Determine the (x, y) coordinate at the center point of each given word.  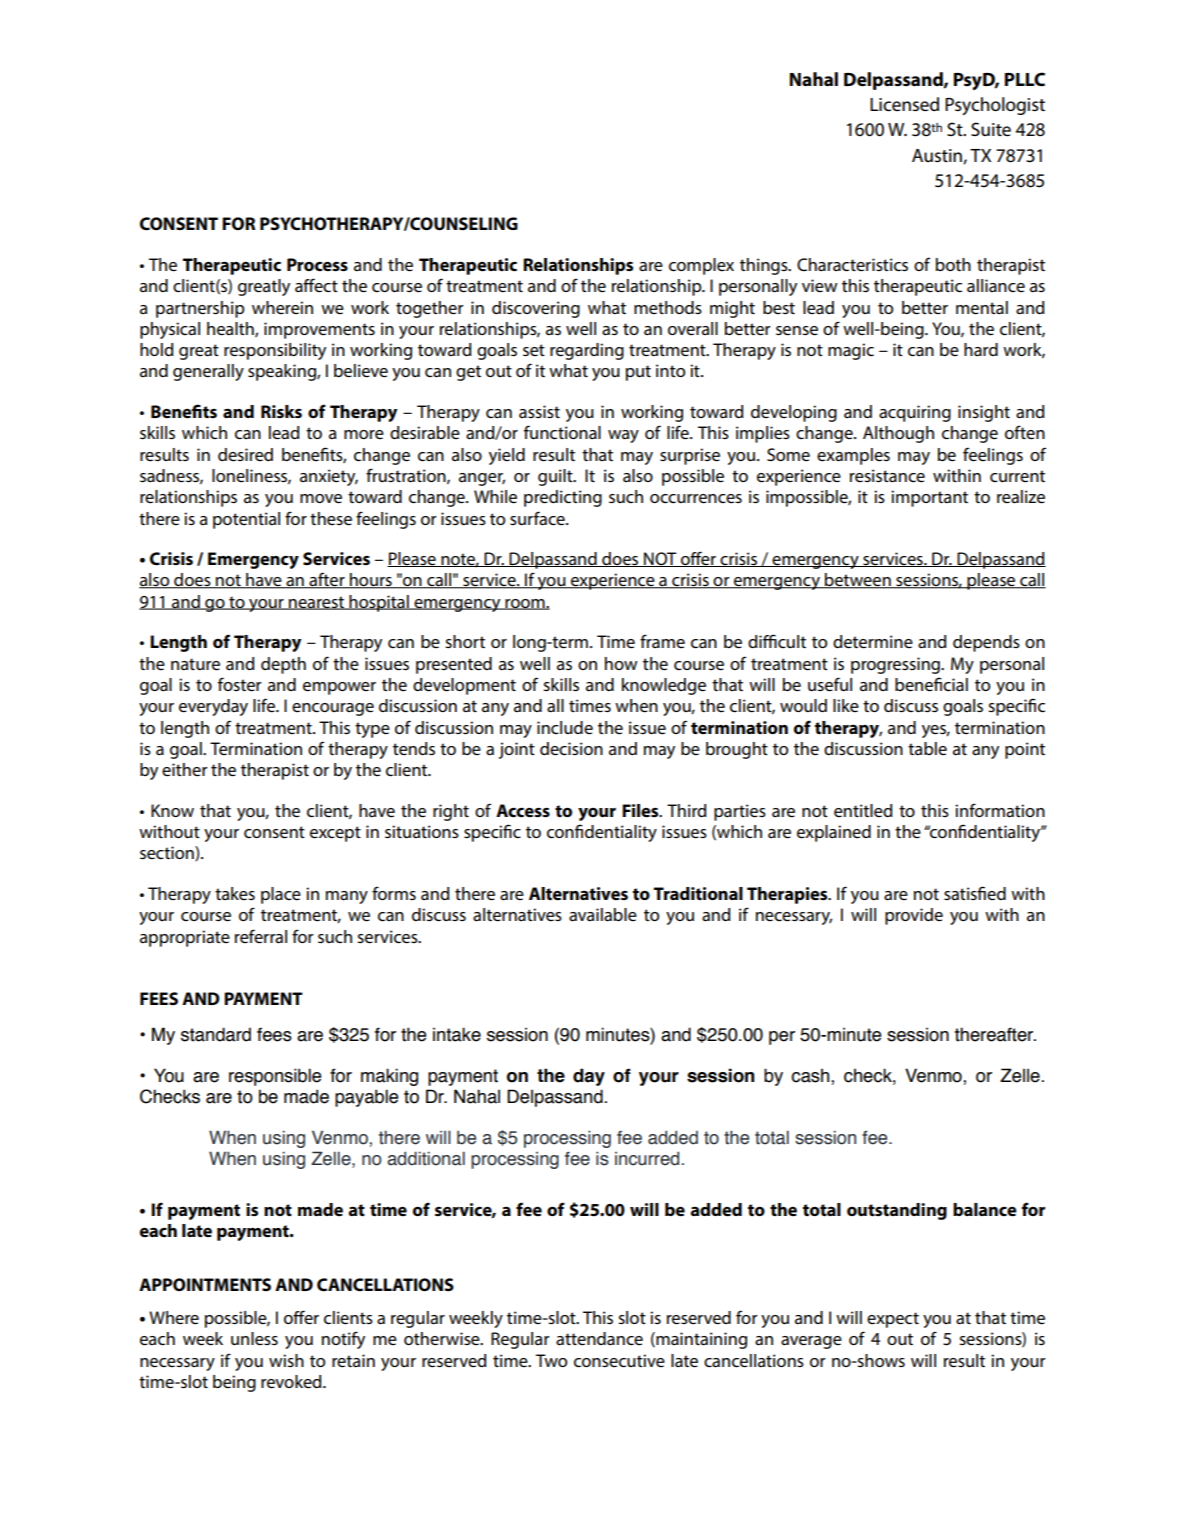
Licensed (904, 104)
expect (893, 1320)
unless (254, 1338)
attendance (599, 1339)
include (565, 727)
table (927, 748)
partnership (200, 309)
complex (701, 266)
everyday (213, 707)
